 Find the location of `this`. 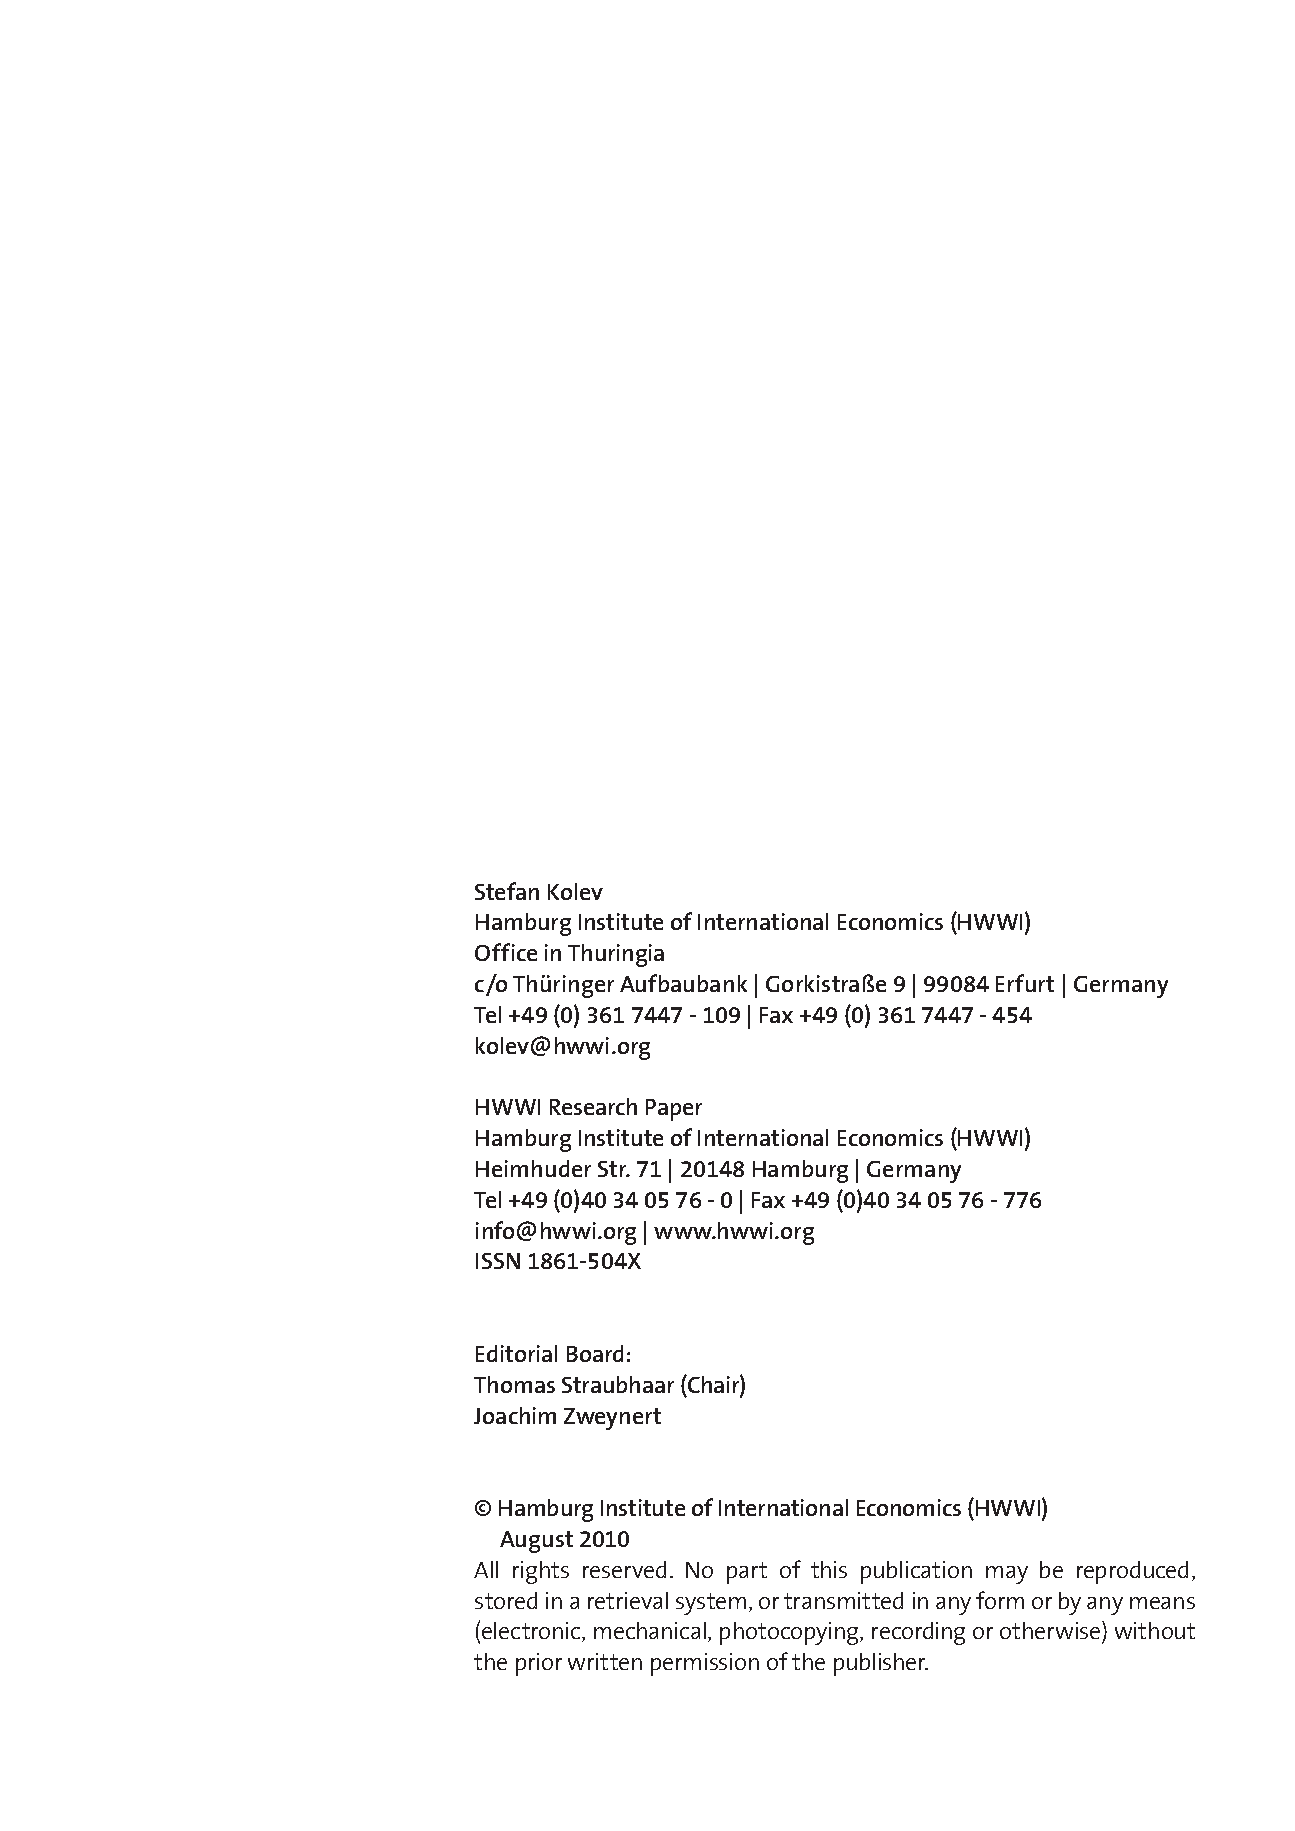

this is located at coordinates (829, 1569).
